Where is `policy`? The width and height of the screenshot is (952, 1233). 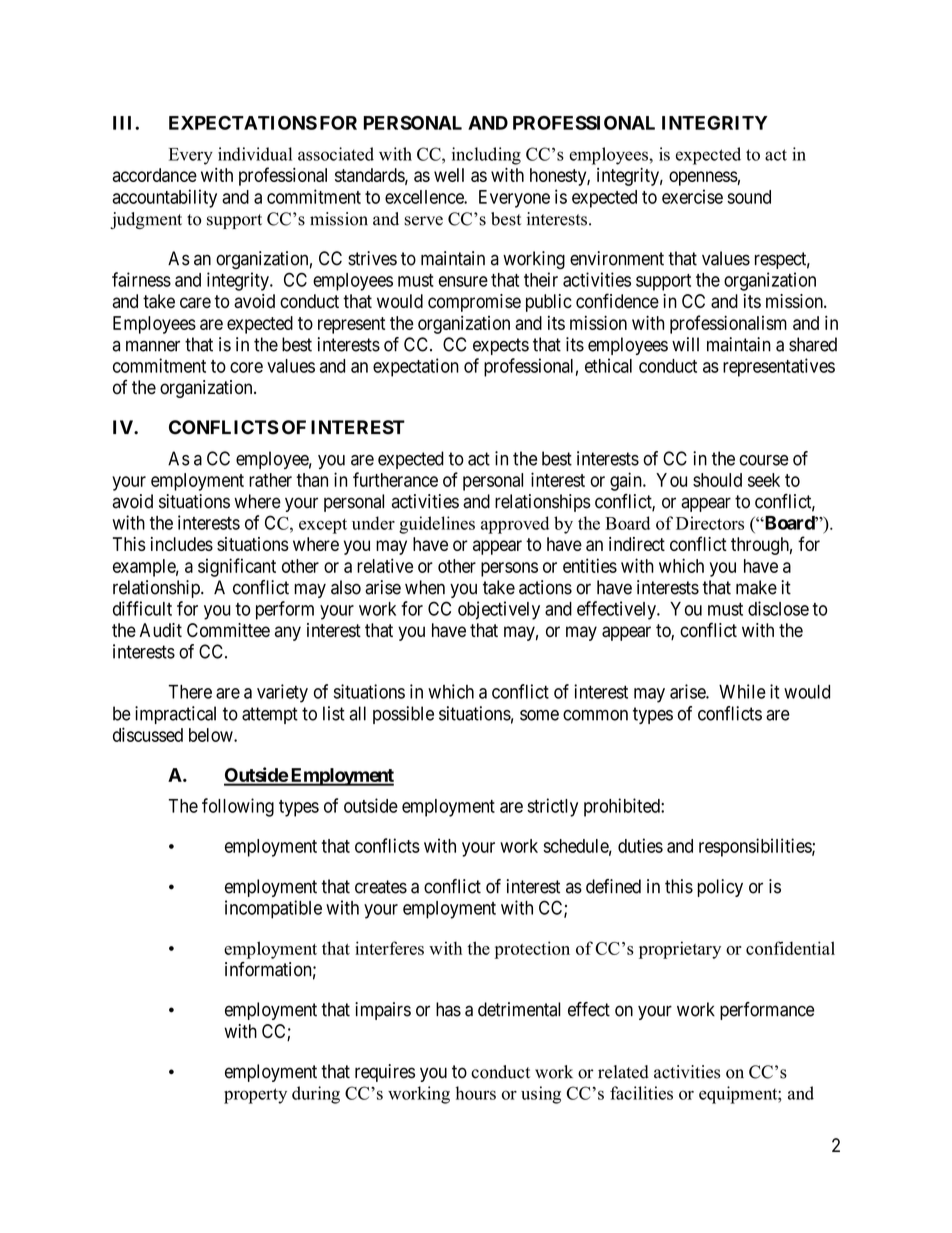 policy is located at coordinates (720, 888).
